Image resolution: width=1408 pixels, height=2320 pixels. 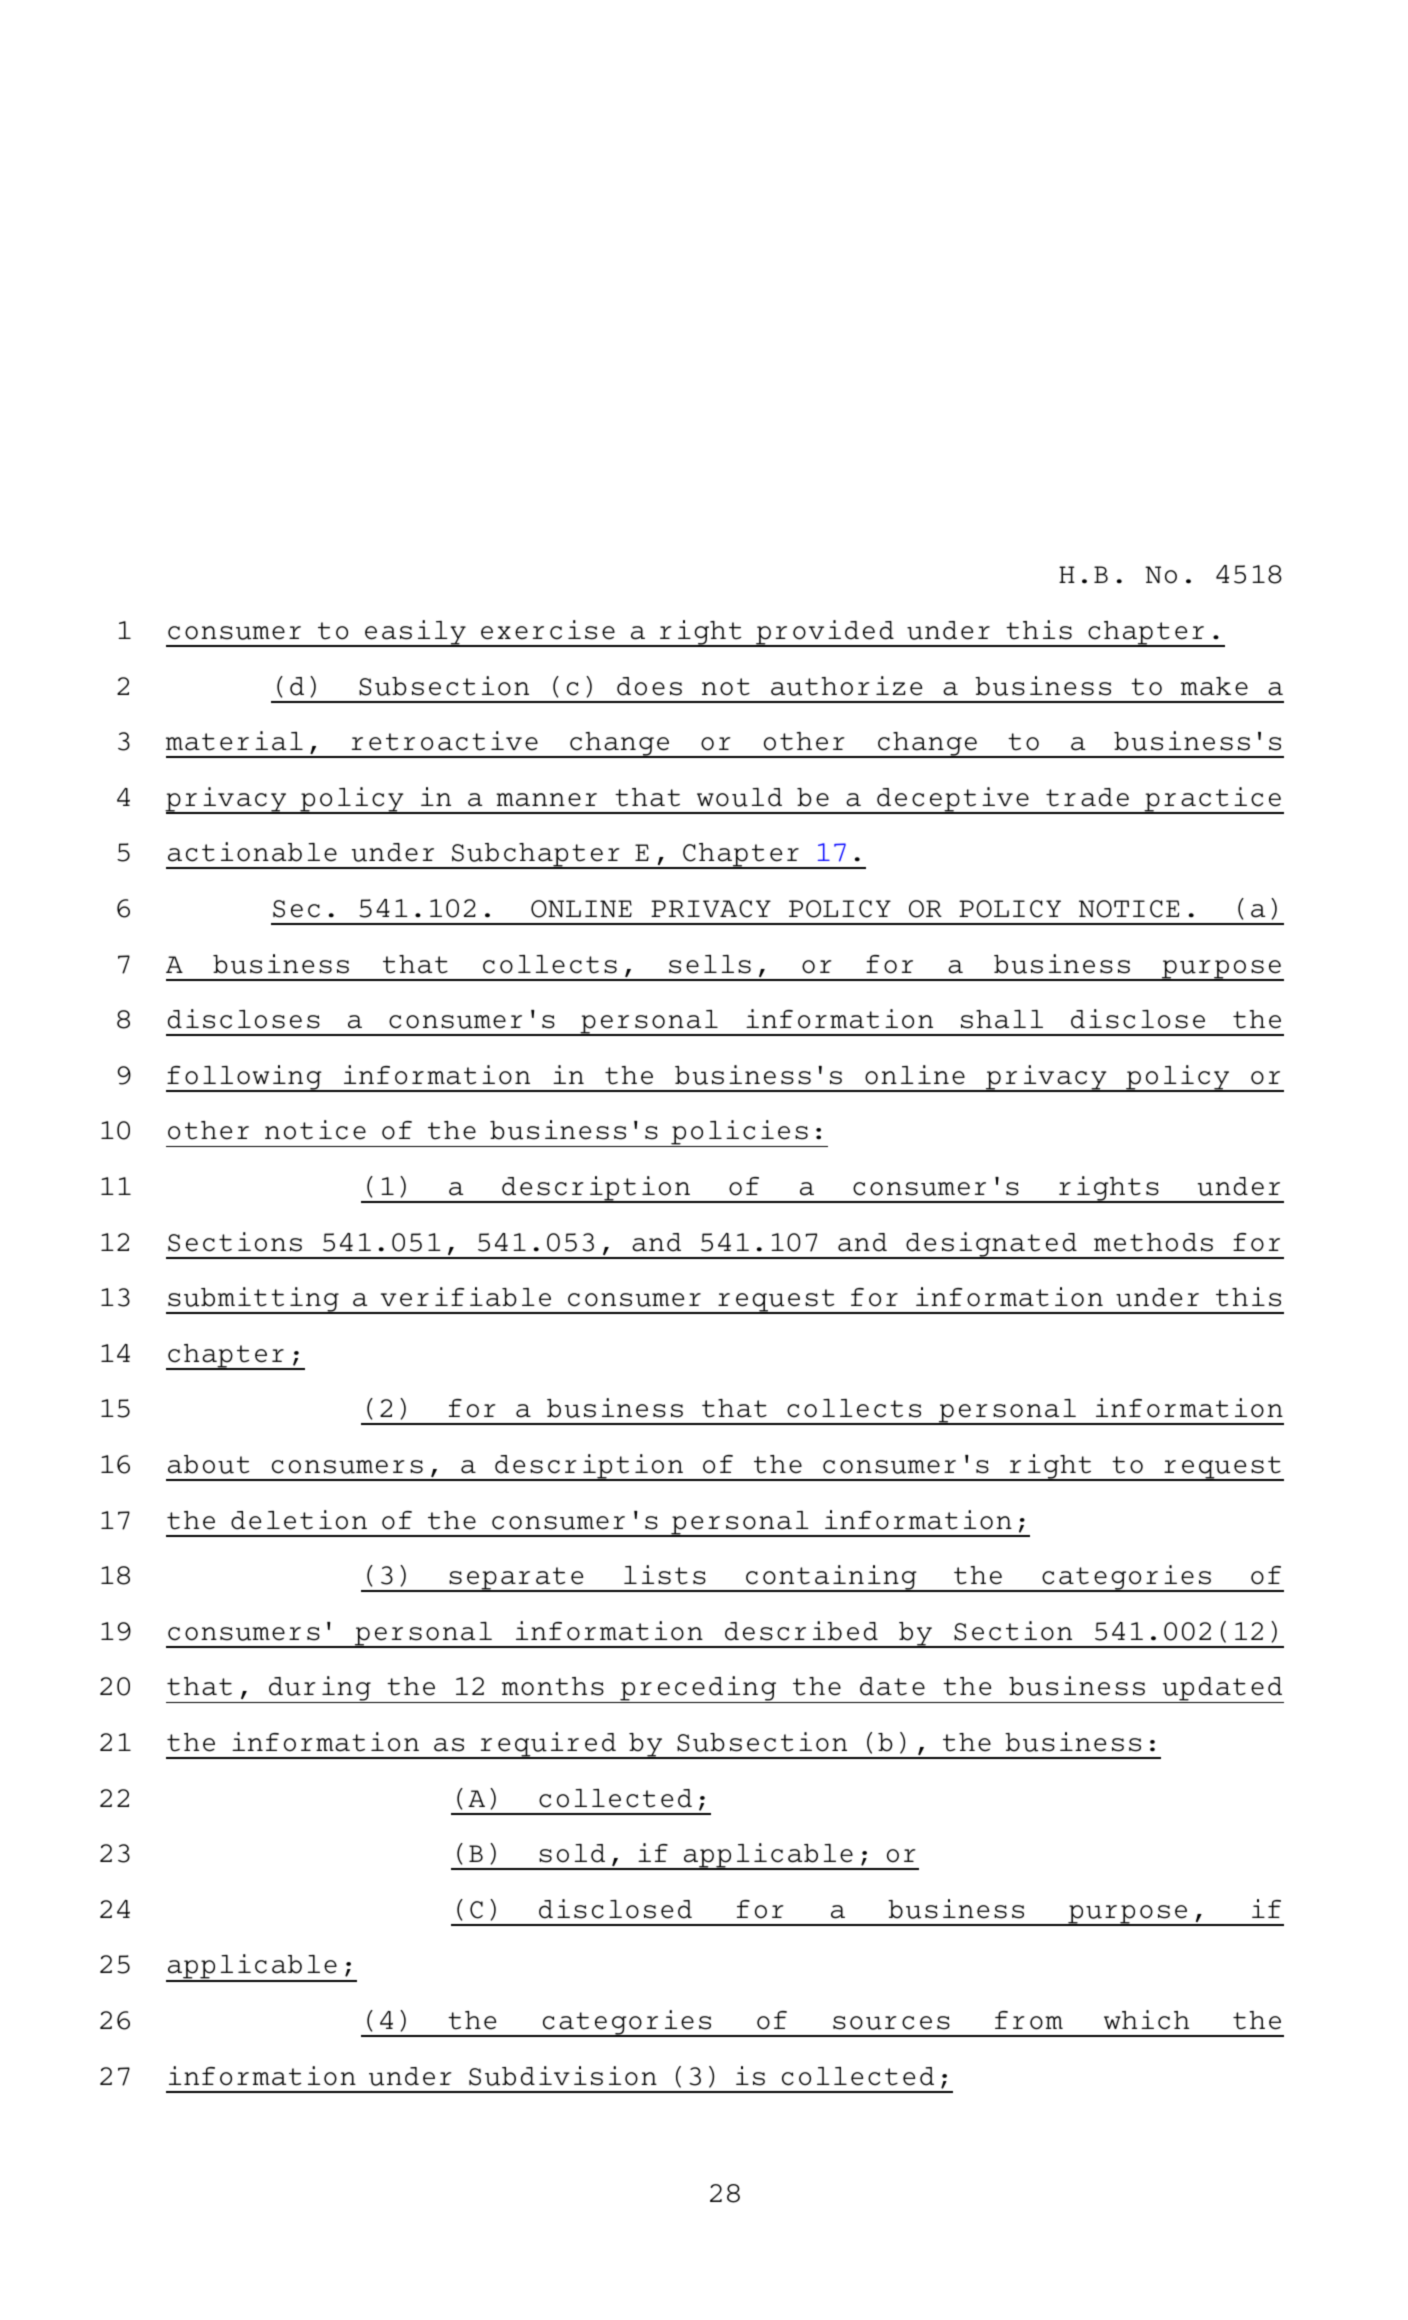 What do you see at coordinates (1214, 686) in the image?
I see `make` at bounding box center [1214, 686].
